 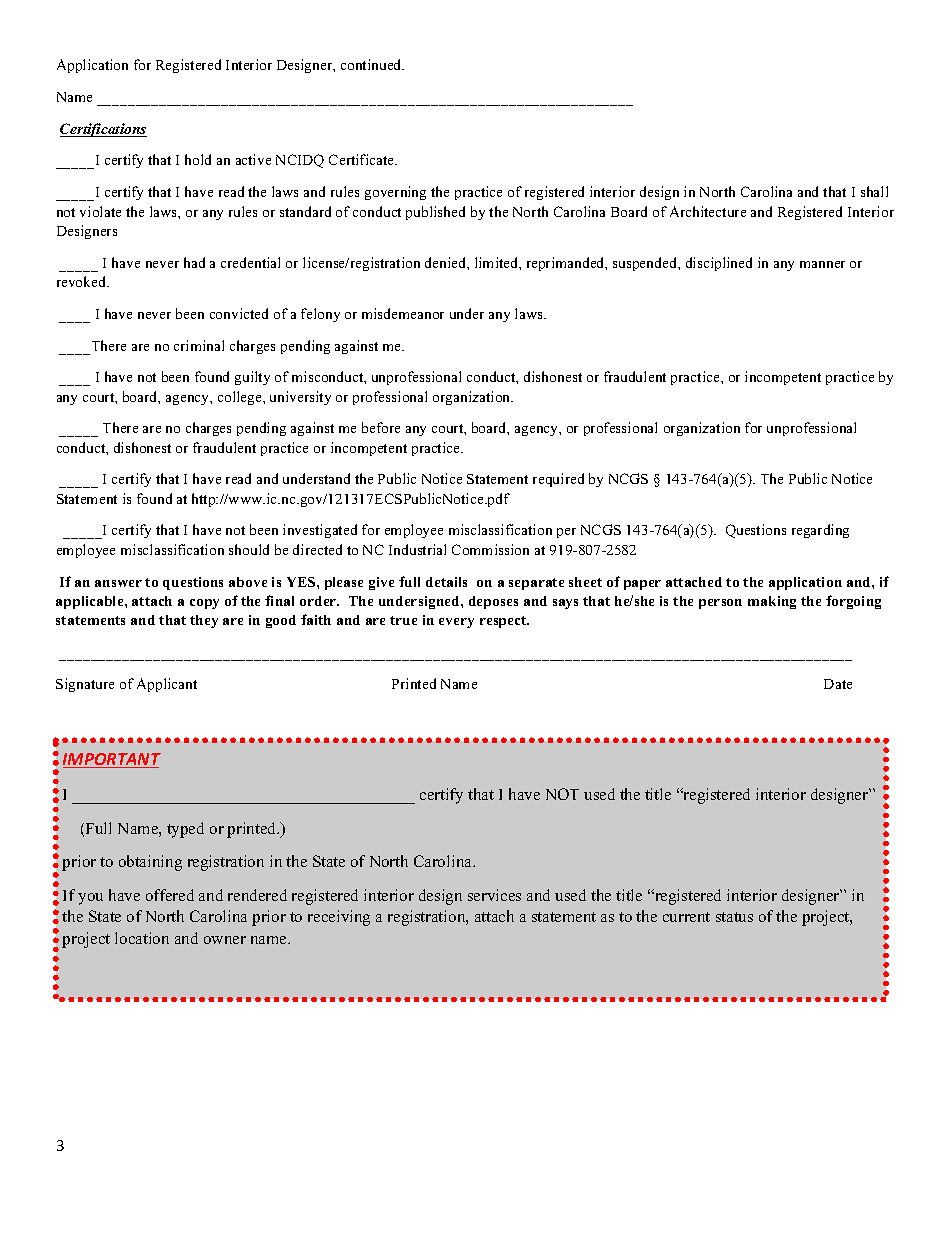 I want to click on continued, so click(x=372, y=64).
